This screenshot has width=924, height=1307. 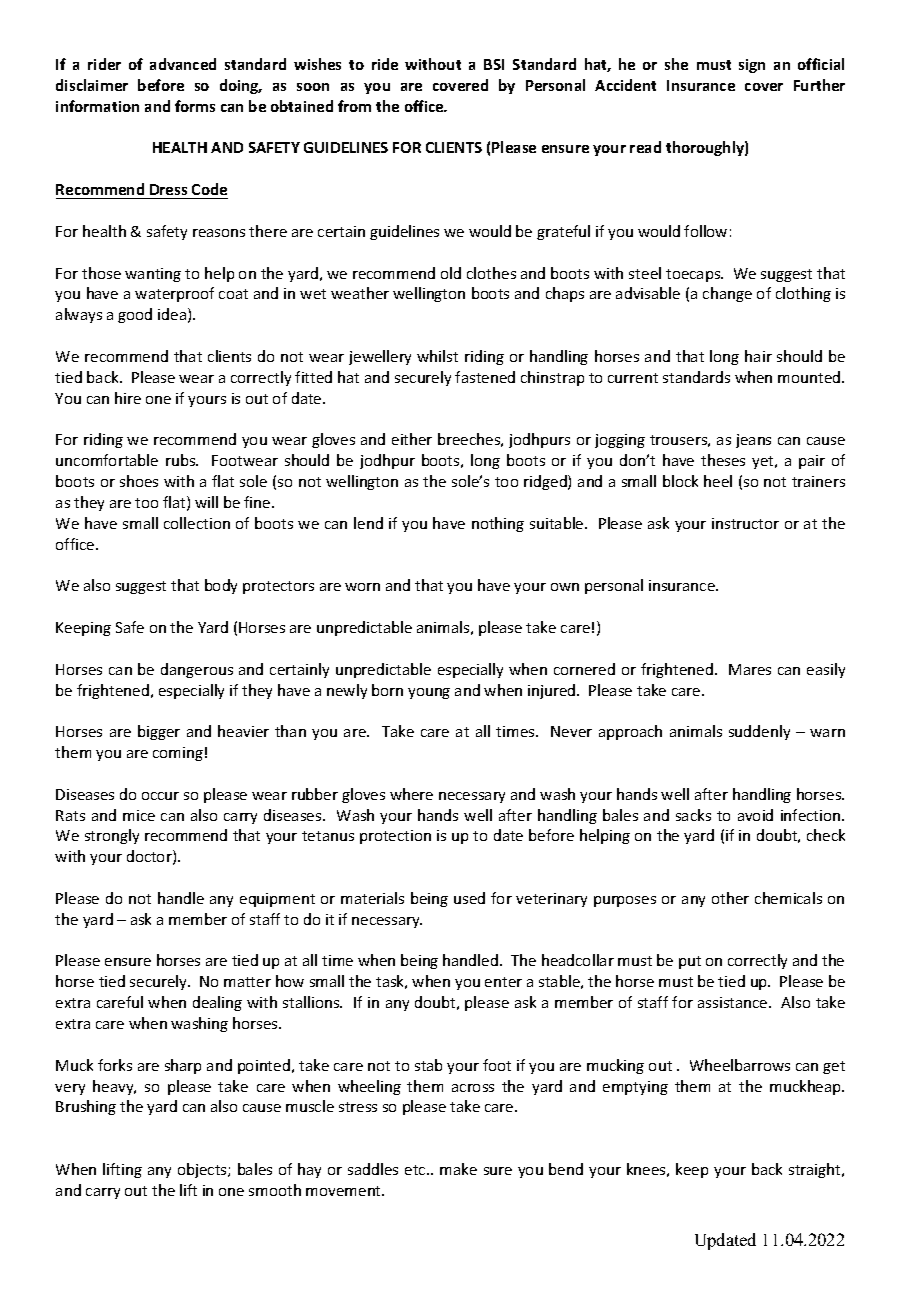 I want to click on straight, so click(x=816, y=1170).
